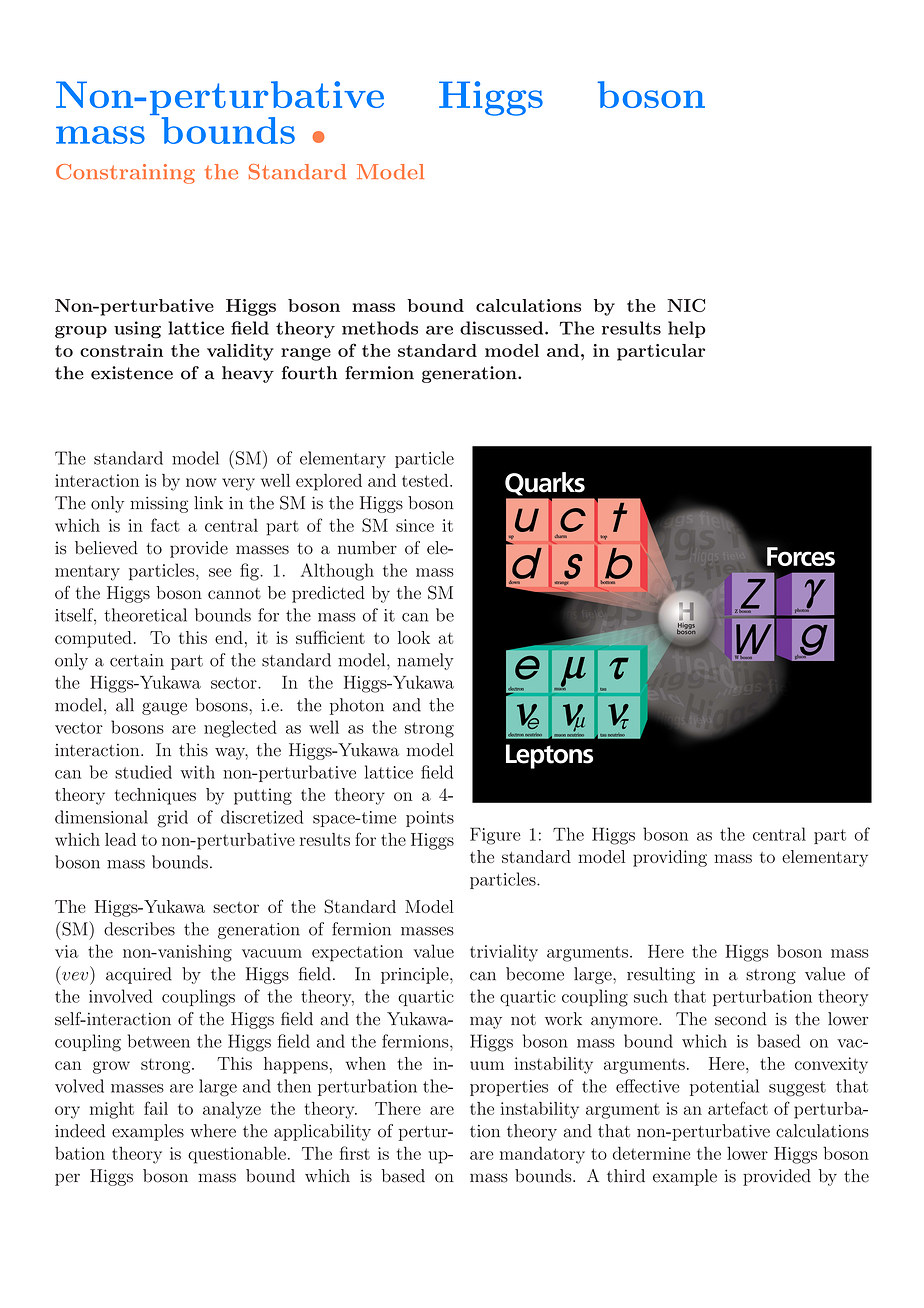 This image has height=1308, width=924. What do you see at coordinates (661, 975) in the image?
I see `resulting` at bounding box center [661, 975].
